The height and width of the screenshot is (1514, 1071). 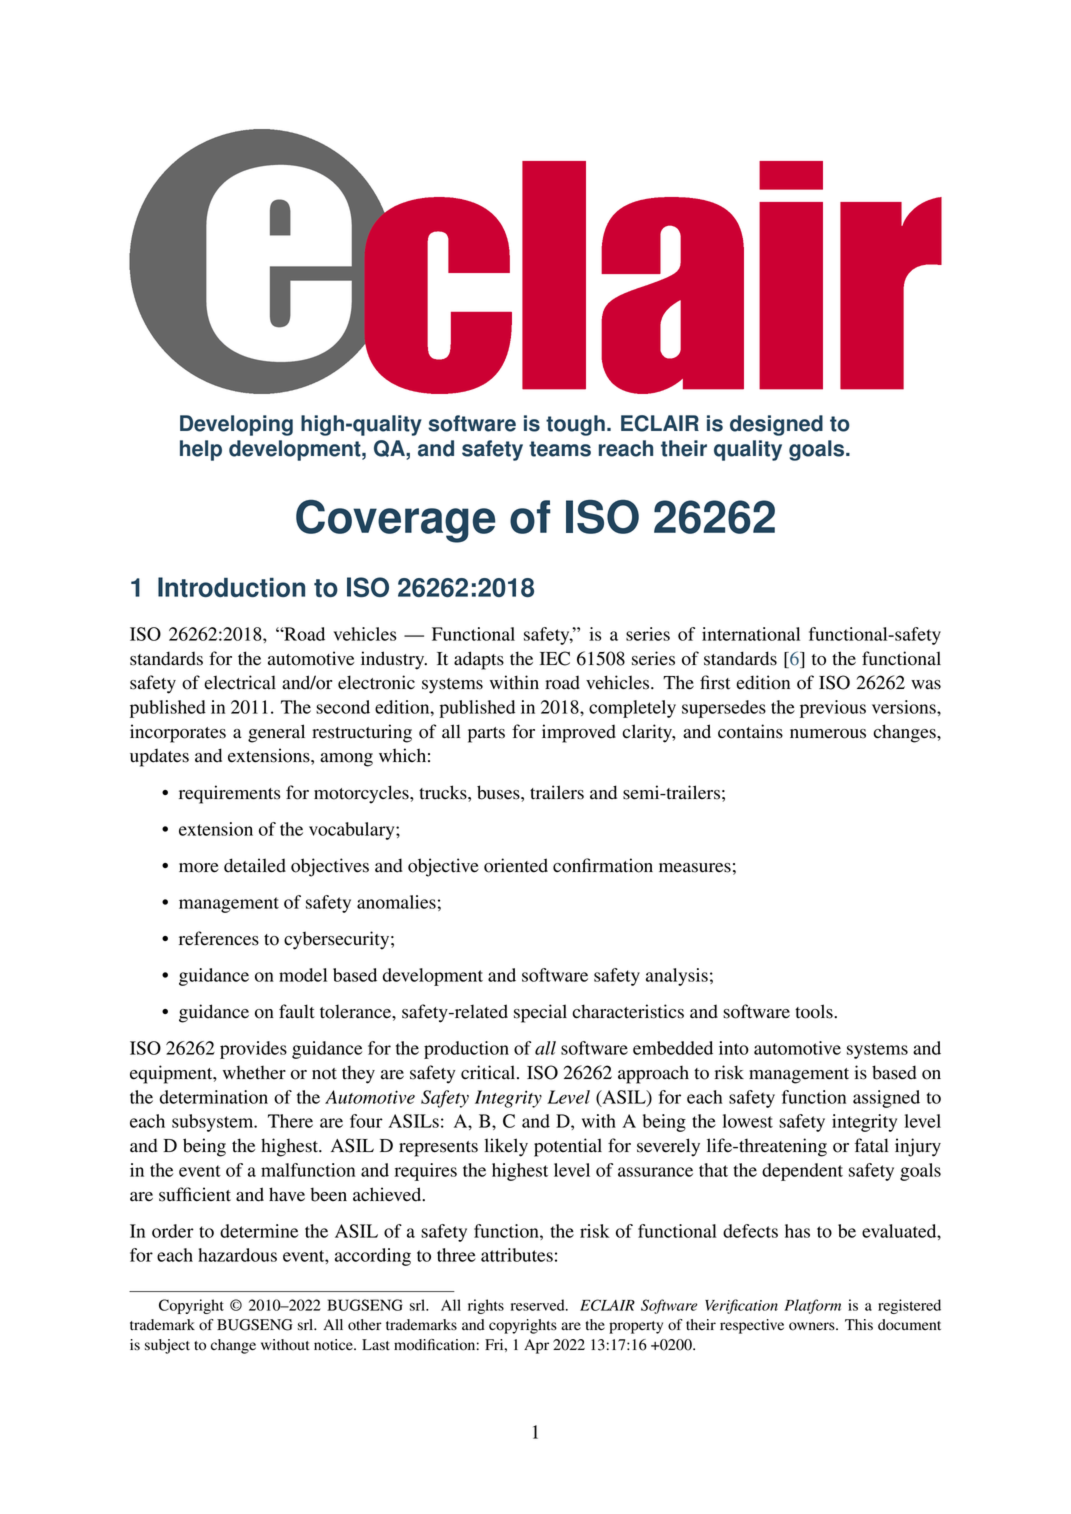 I want to click on notice, so click(x=334, y=1345).
